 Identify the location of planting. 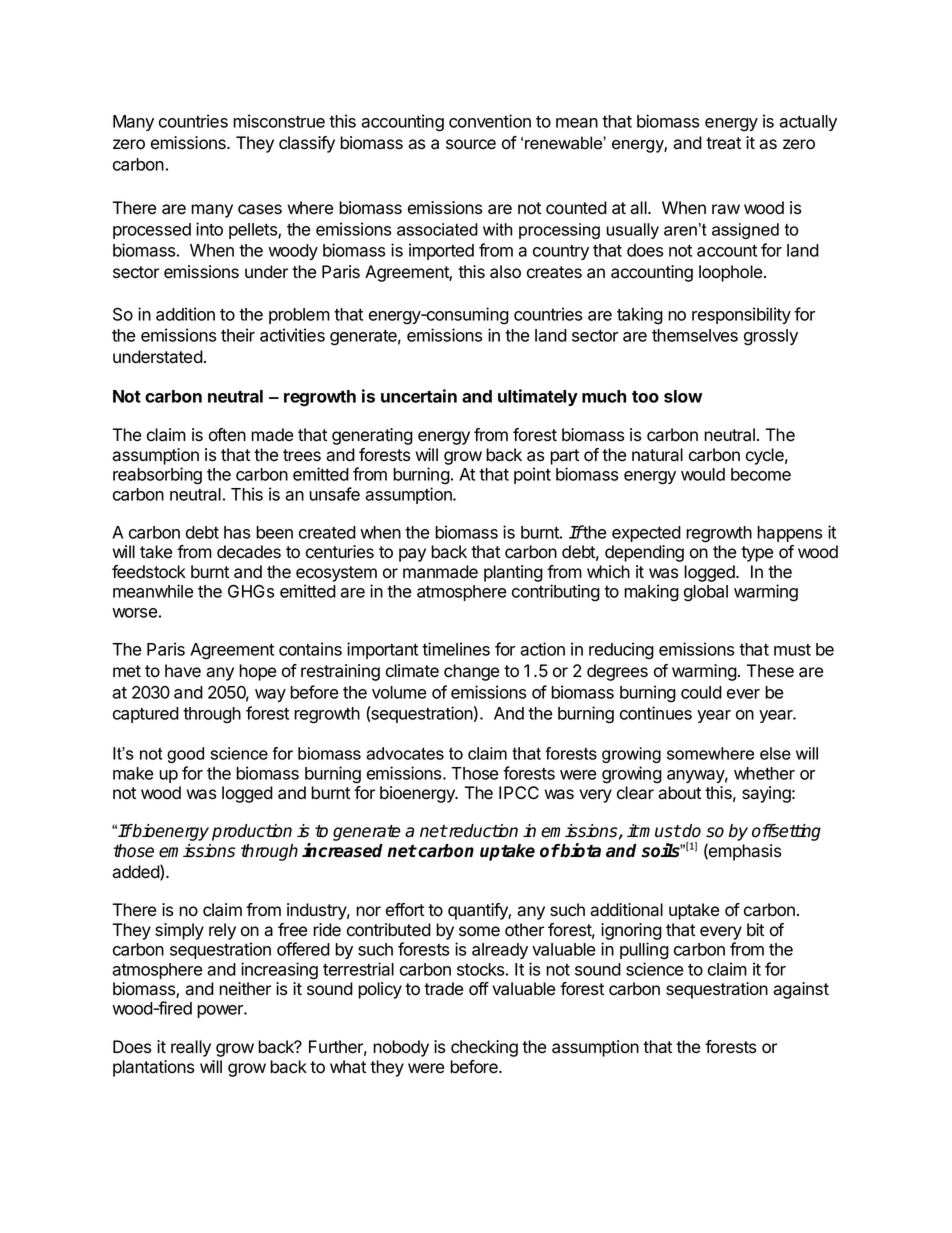
(513, 573).
